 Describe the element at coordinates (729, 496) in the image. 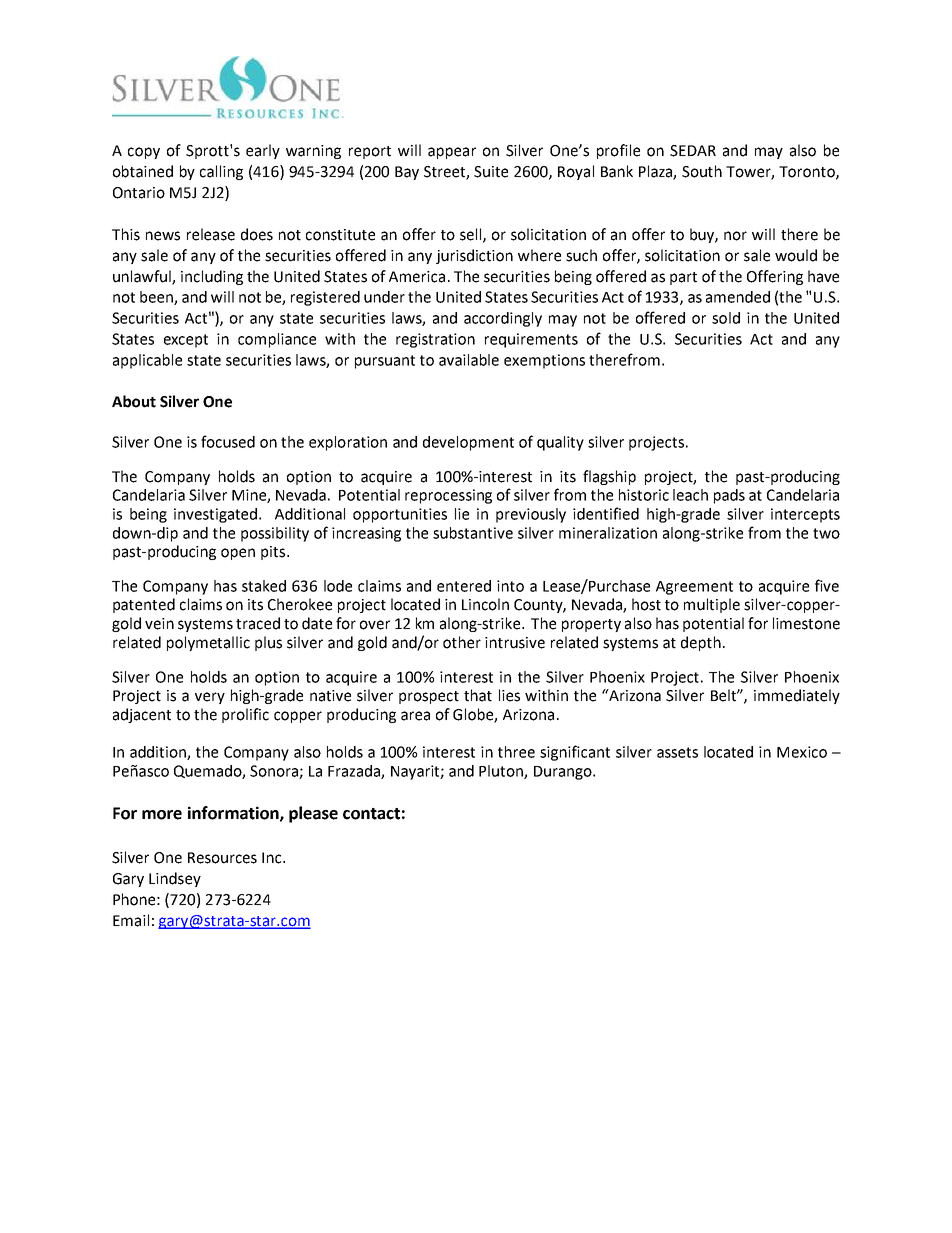

I see `pads` at that location.
